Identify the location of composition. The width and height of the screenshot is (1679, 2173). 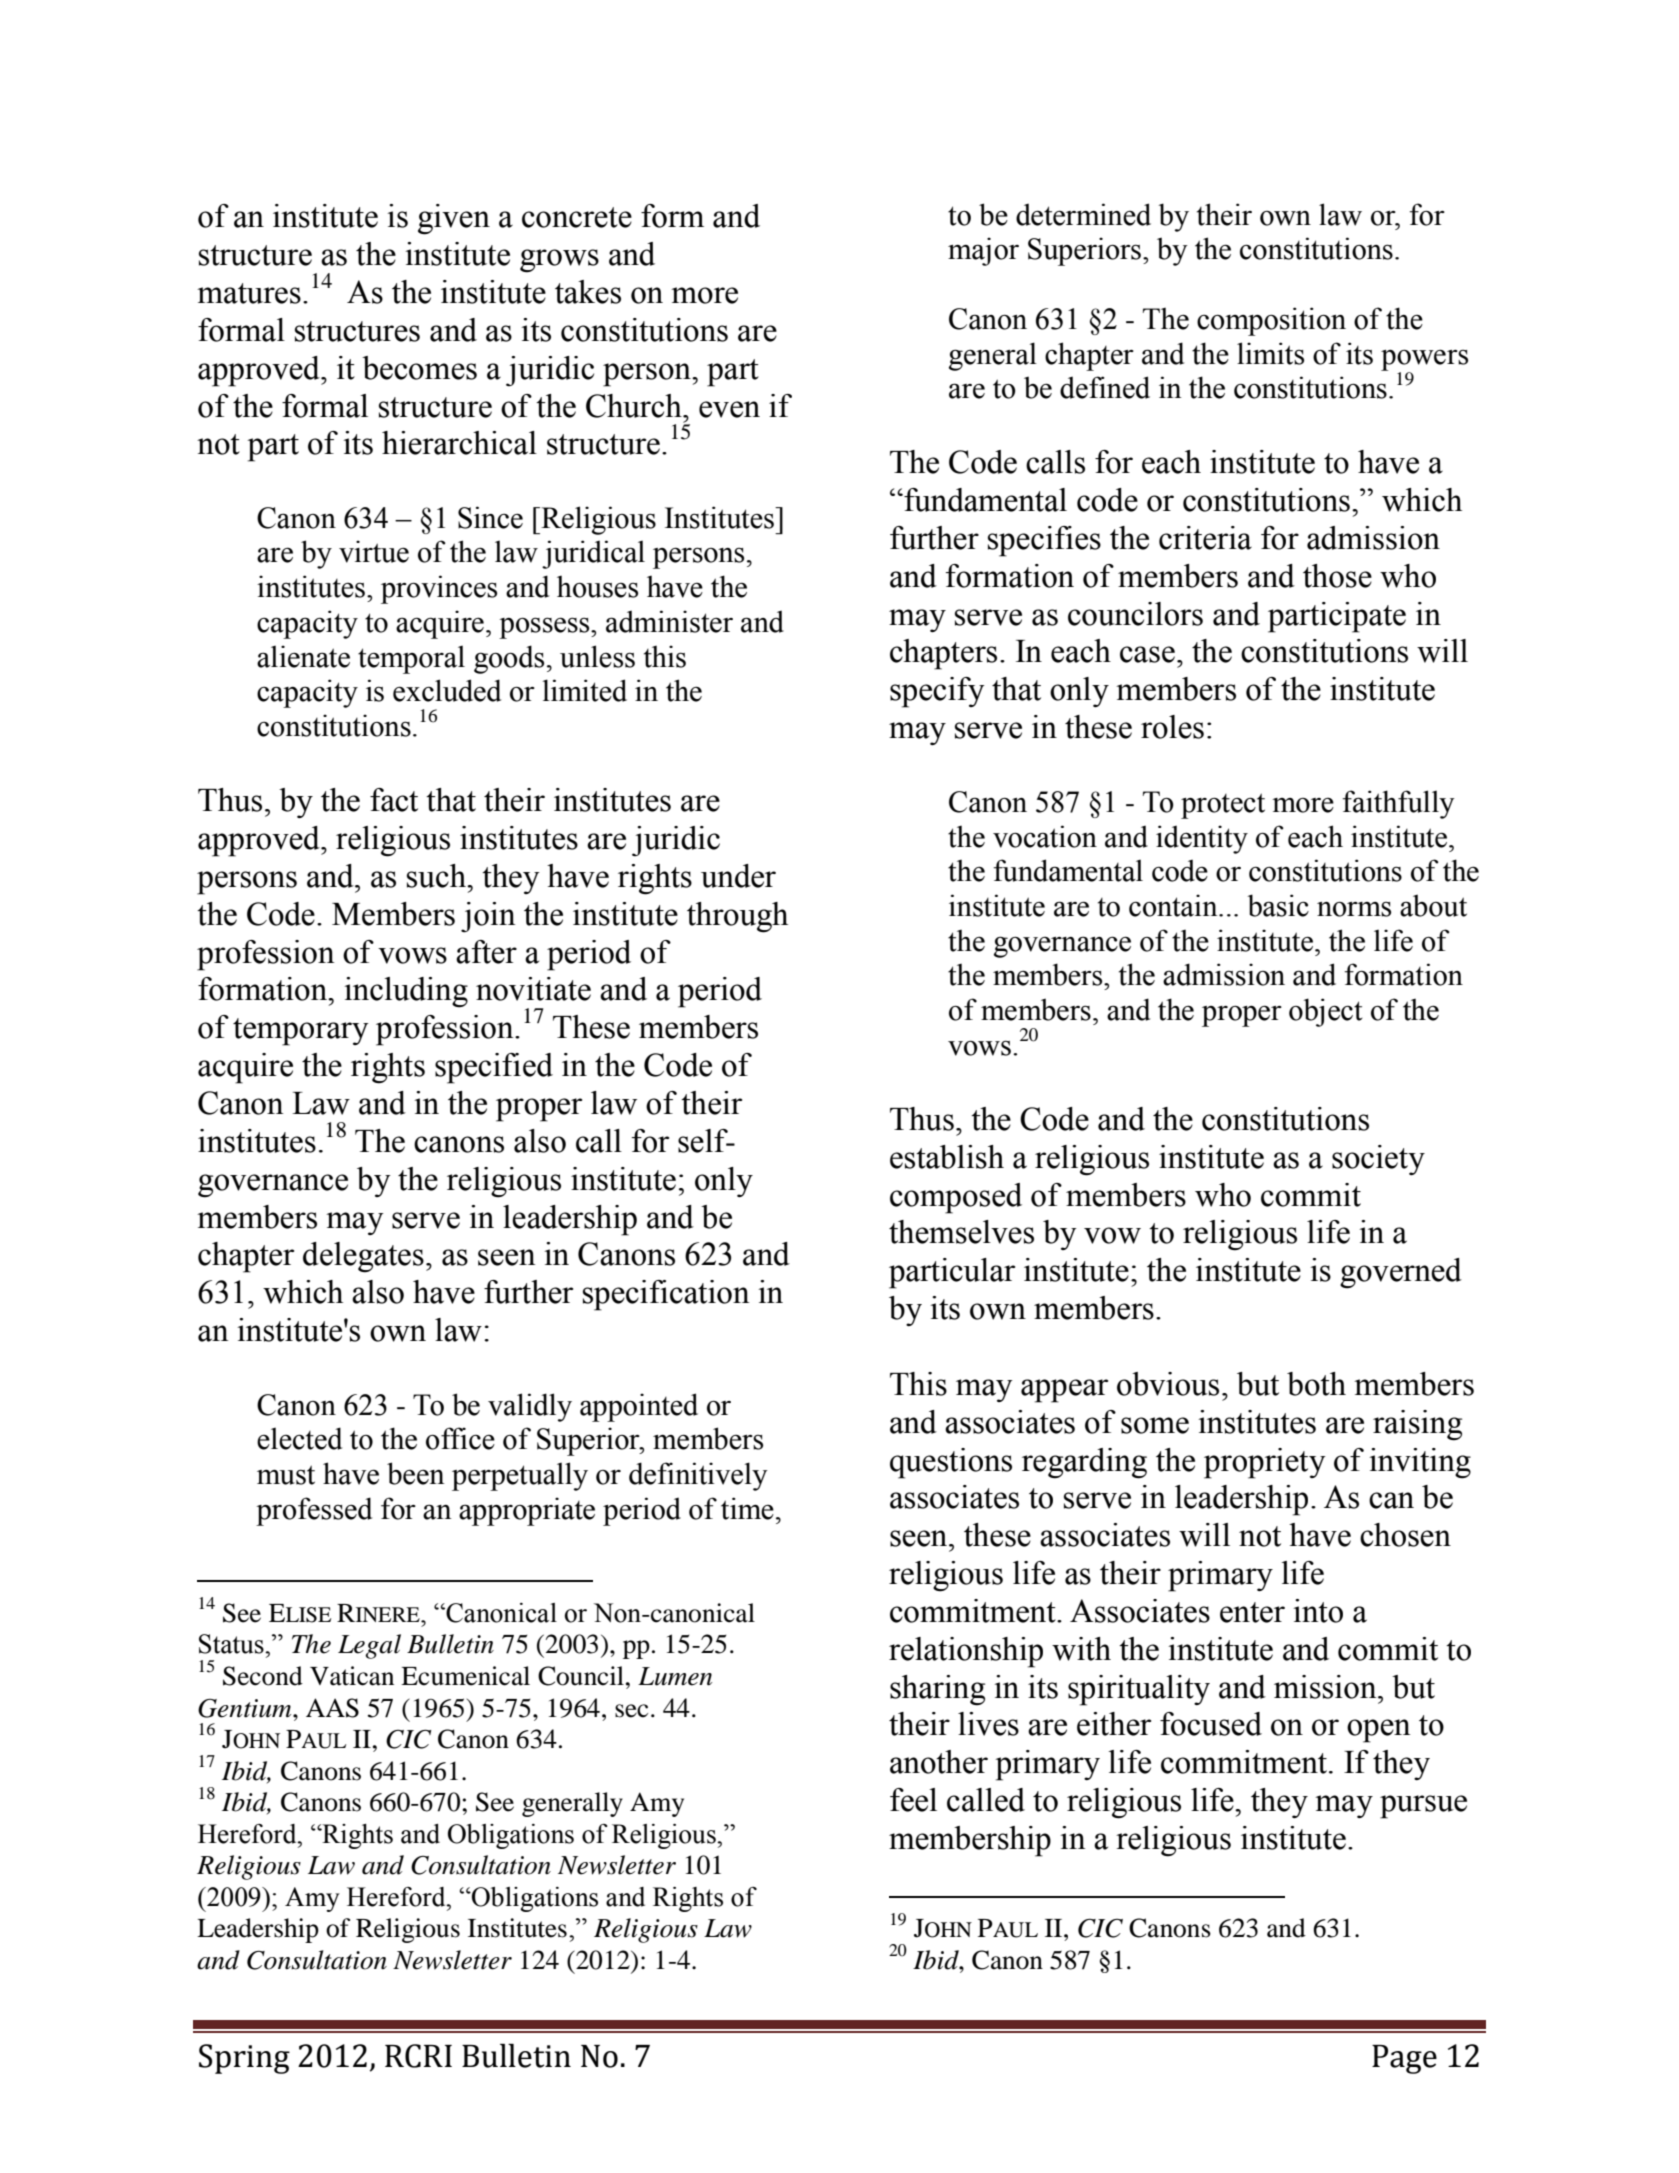
(1271, 321).
